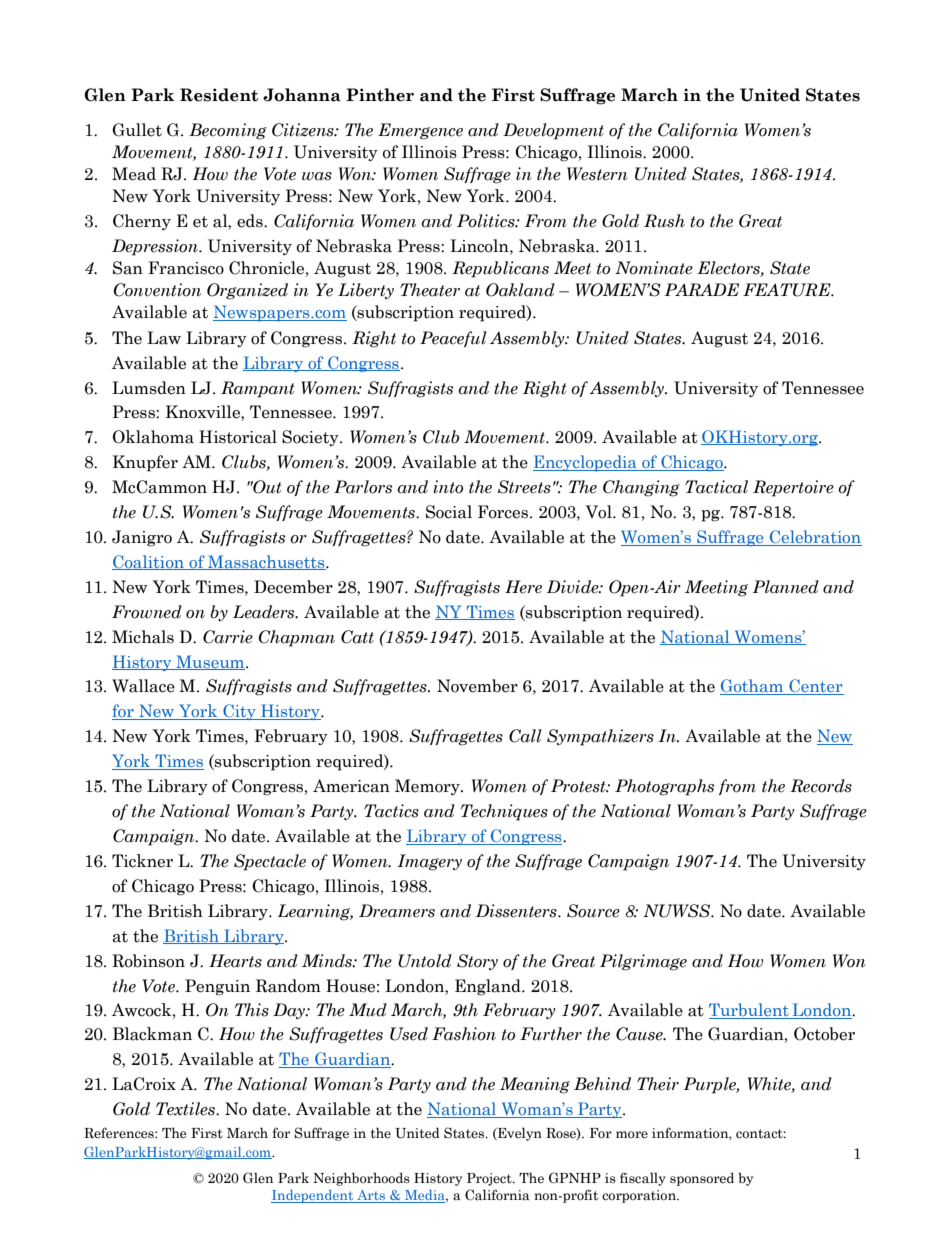  What do you see at coordinates (453, 339) in the document?
I see `Peaceful` at bounding box center [453, 339].
